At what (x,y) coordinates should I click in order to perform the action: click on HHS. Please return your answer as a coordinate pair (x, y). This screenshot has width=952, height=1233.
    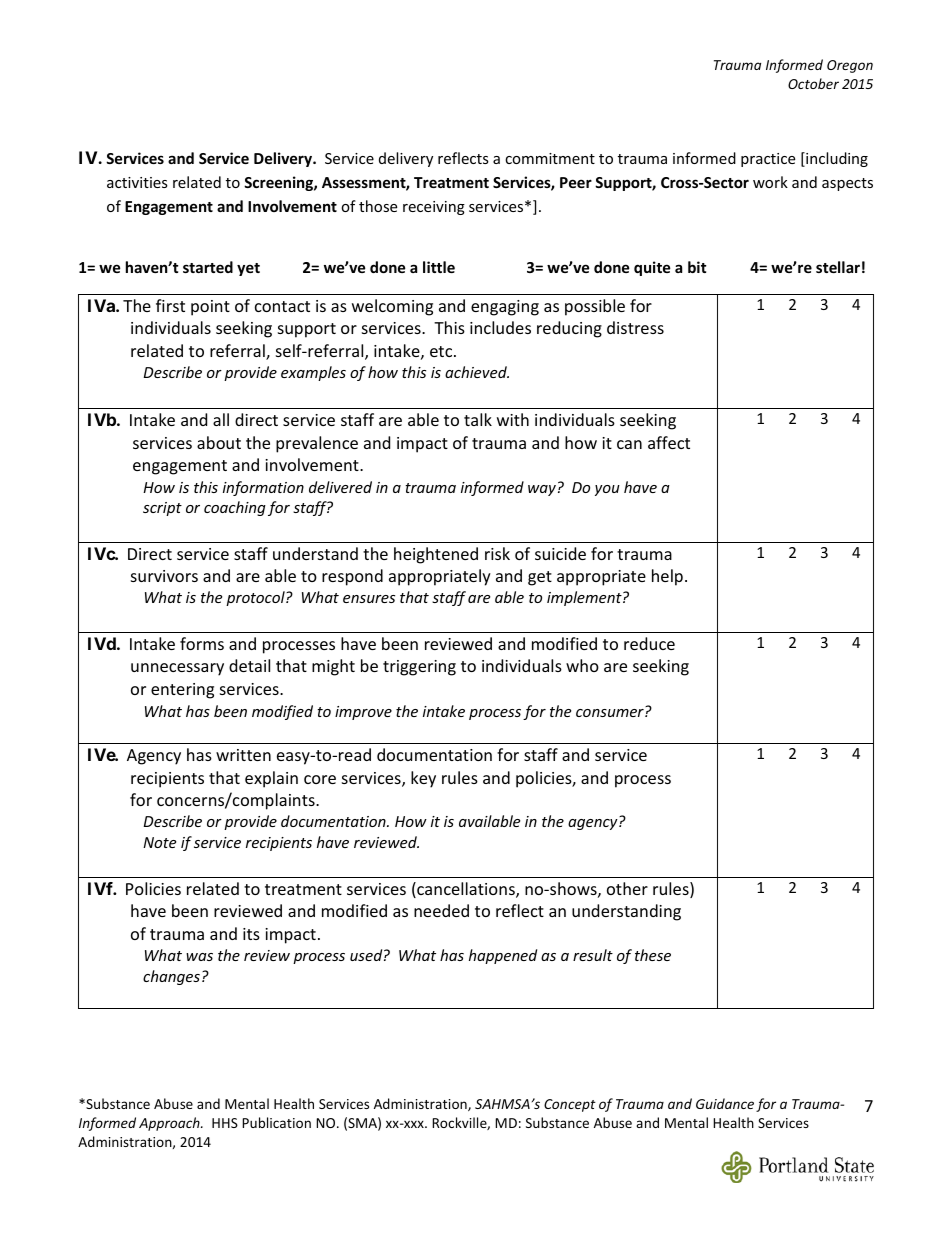
    Looking at the image, I should click on (225, 1123).
